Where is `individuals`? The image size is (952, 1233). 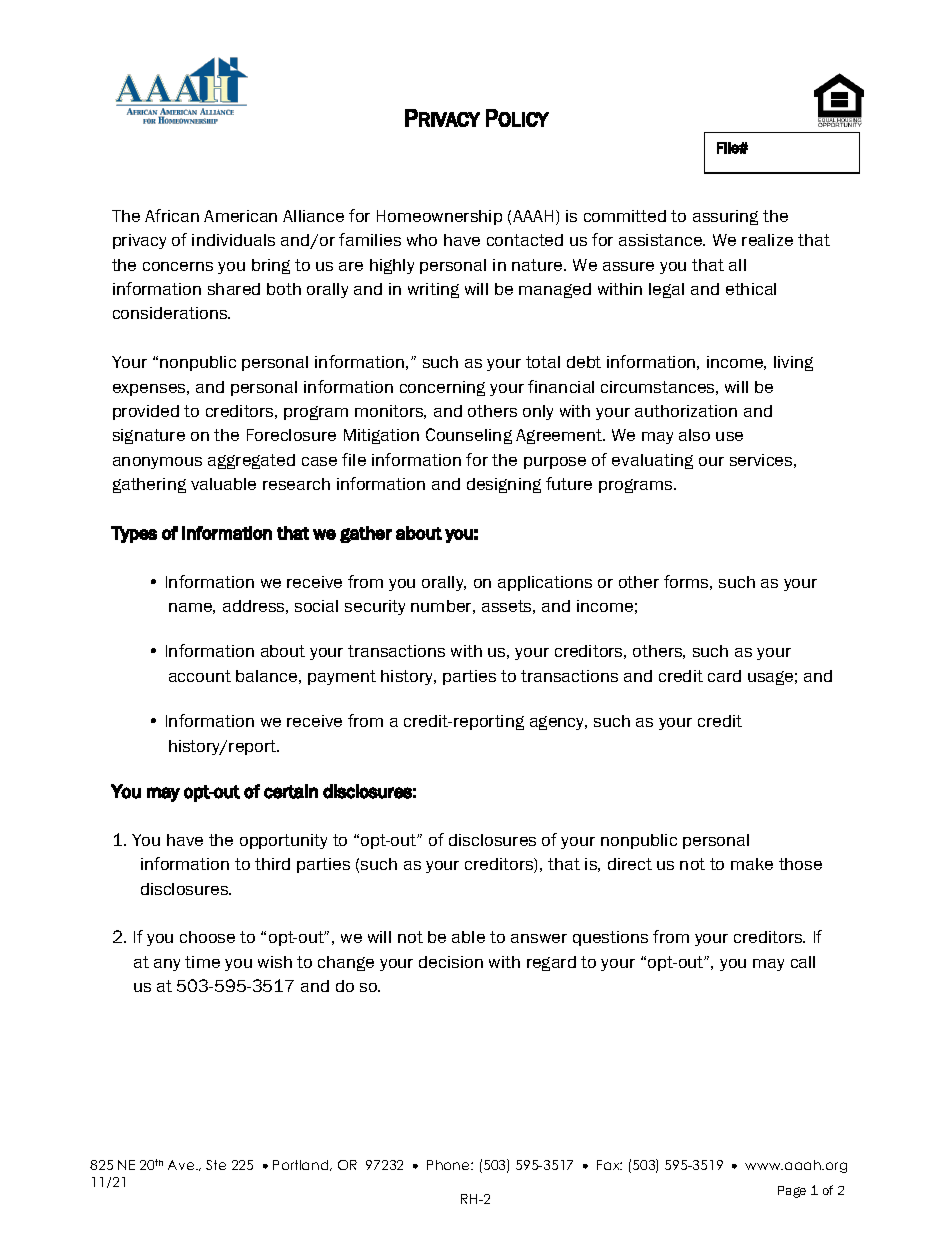 individuals is located at coordinates (233, 240).
